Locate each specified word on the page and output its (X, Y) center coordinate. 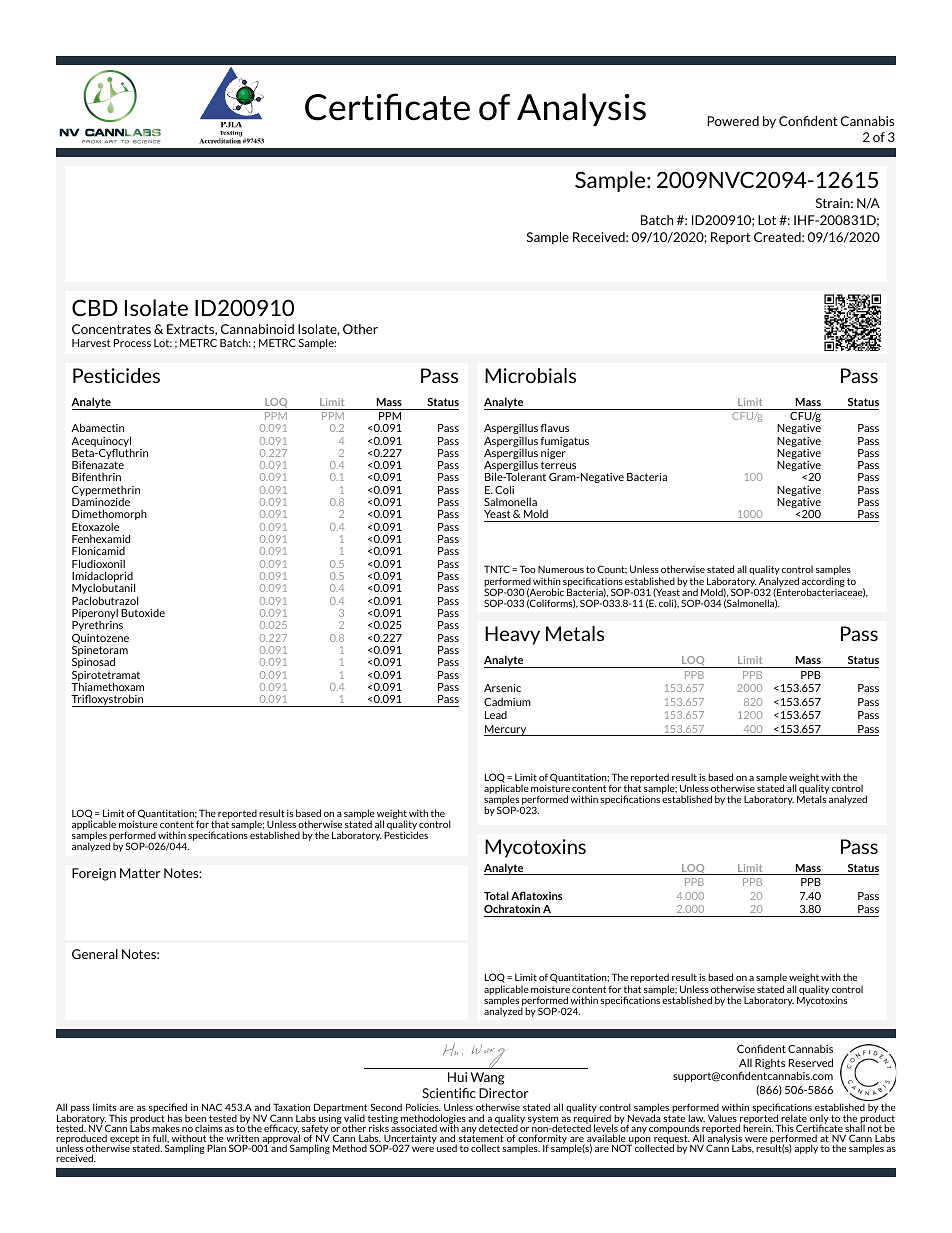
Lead (496, 715)
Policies (423, 1107)
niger (553, 455)
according (823, 583)
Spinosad (93, 662)
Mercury (506, 730)
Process (132, 343)
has (174, 1119)
